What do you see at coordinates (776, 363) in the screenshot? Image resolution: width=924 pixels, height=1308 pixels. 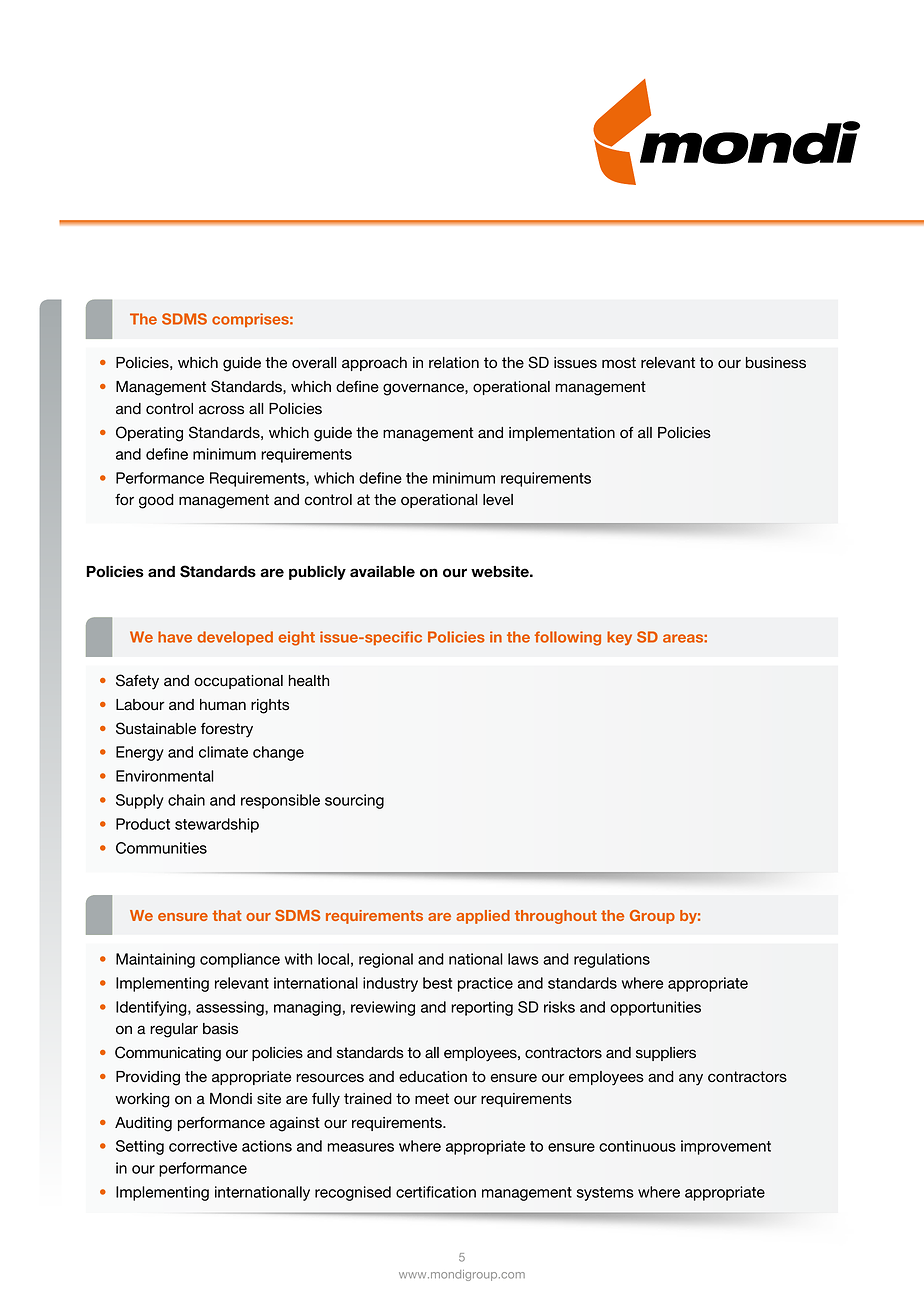 I see `business` at bounding box center [776, 363].
